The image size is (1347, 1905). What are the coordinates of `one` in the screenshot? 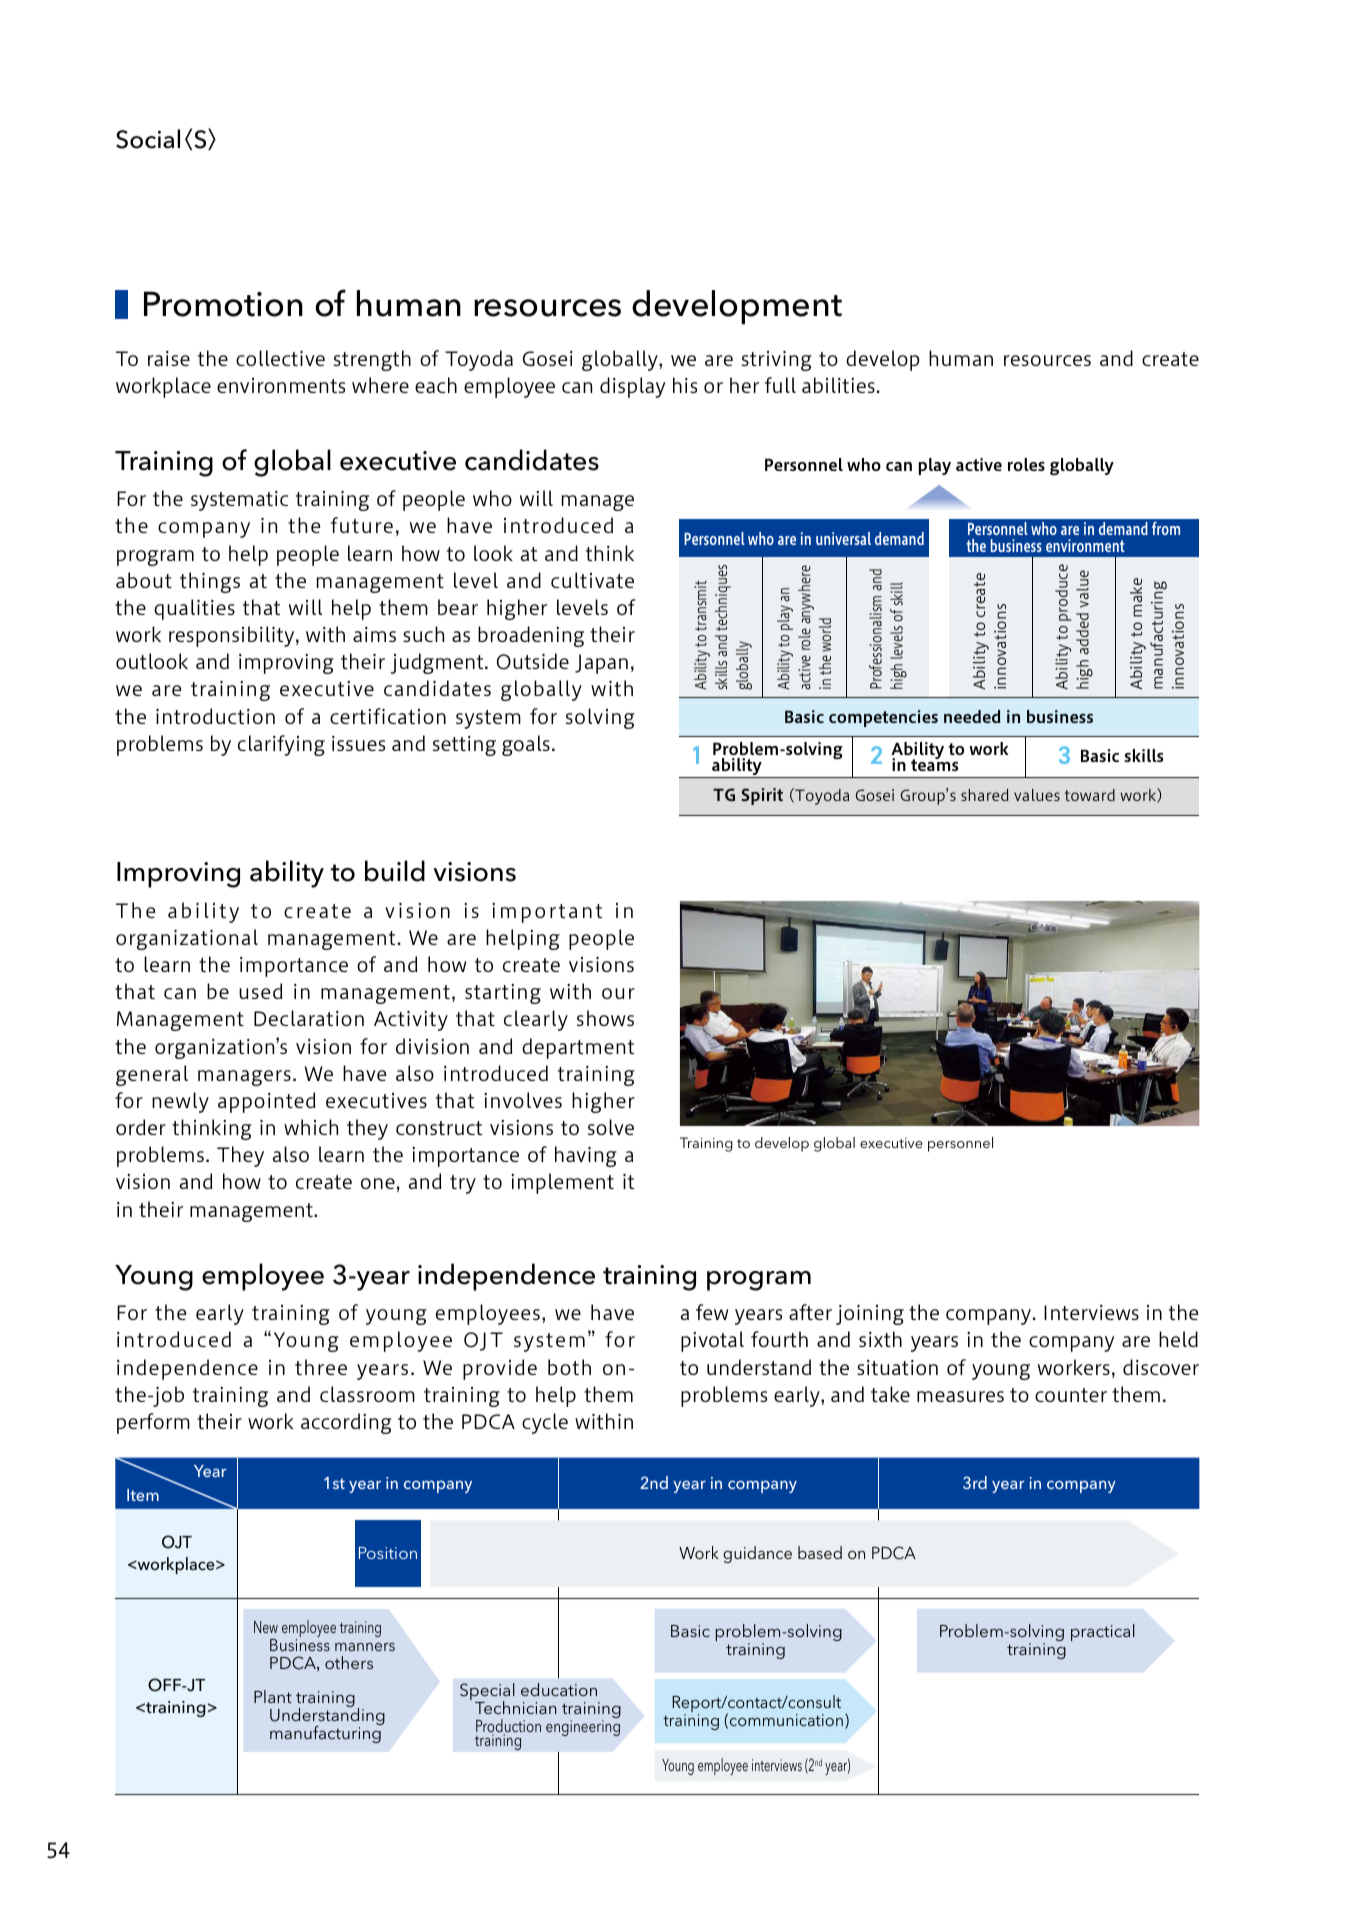 It's located at (378, 1183).
